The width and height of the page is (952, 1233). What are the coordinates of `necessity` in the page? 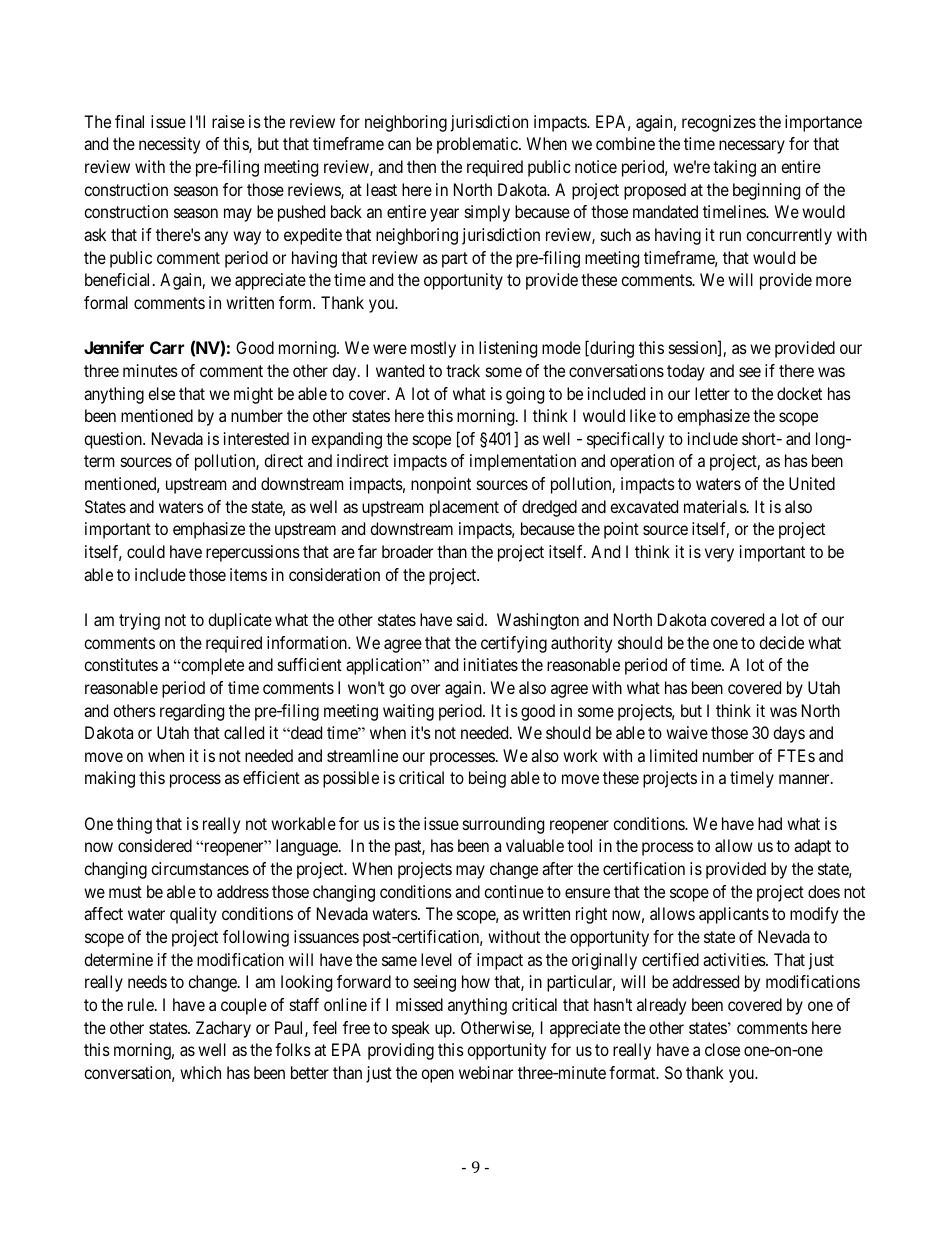 It's located at (169, 145).
